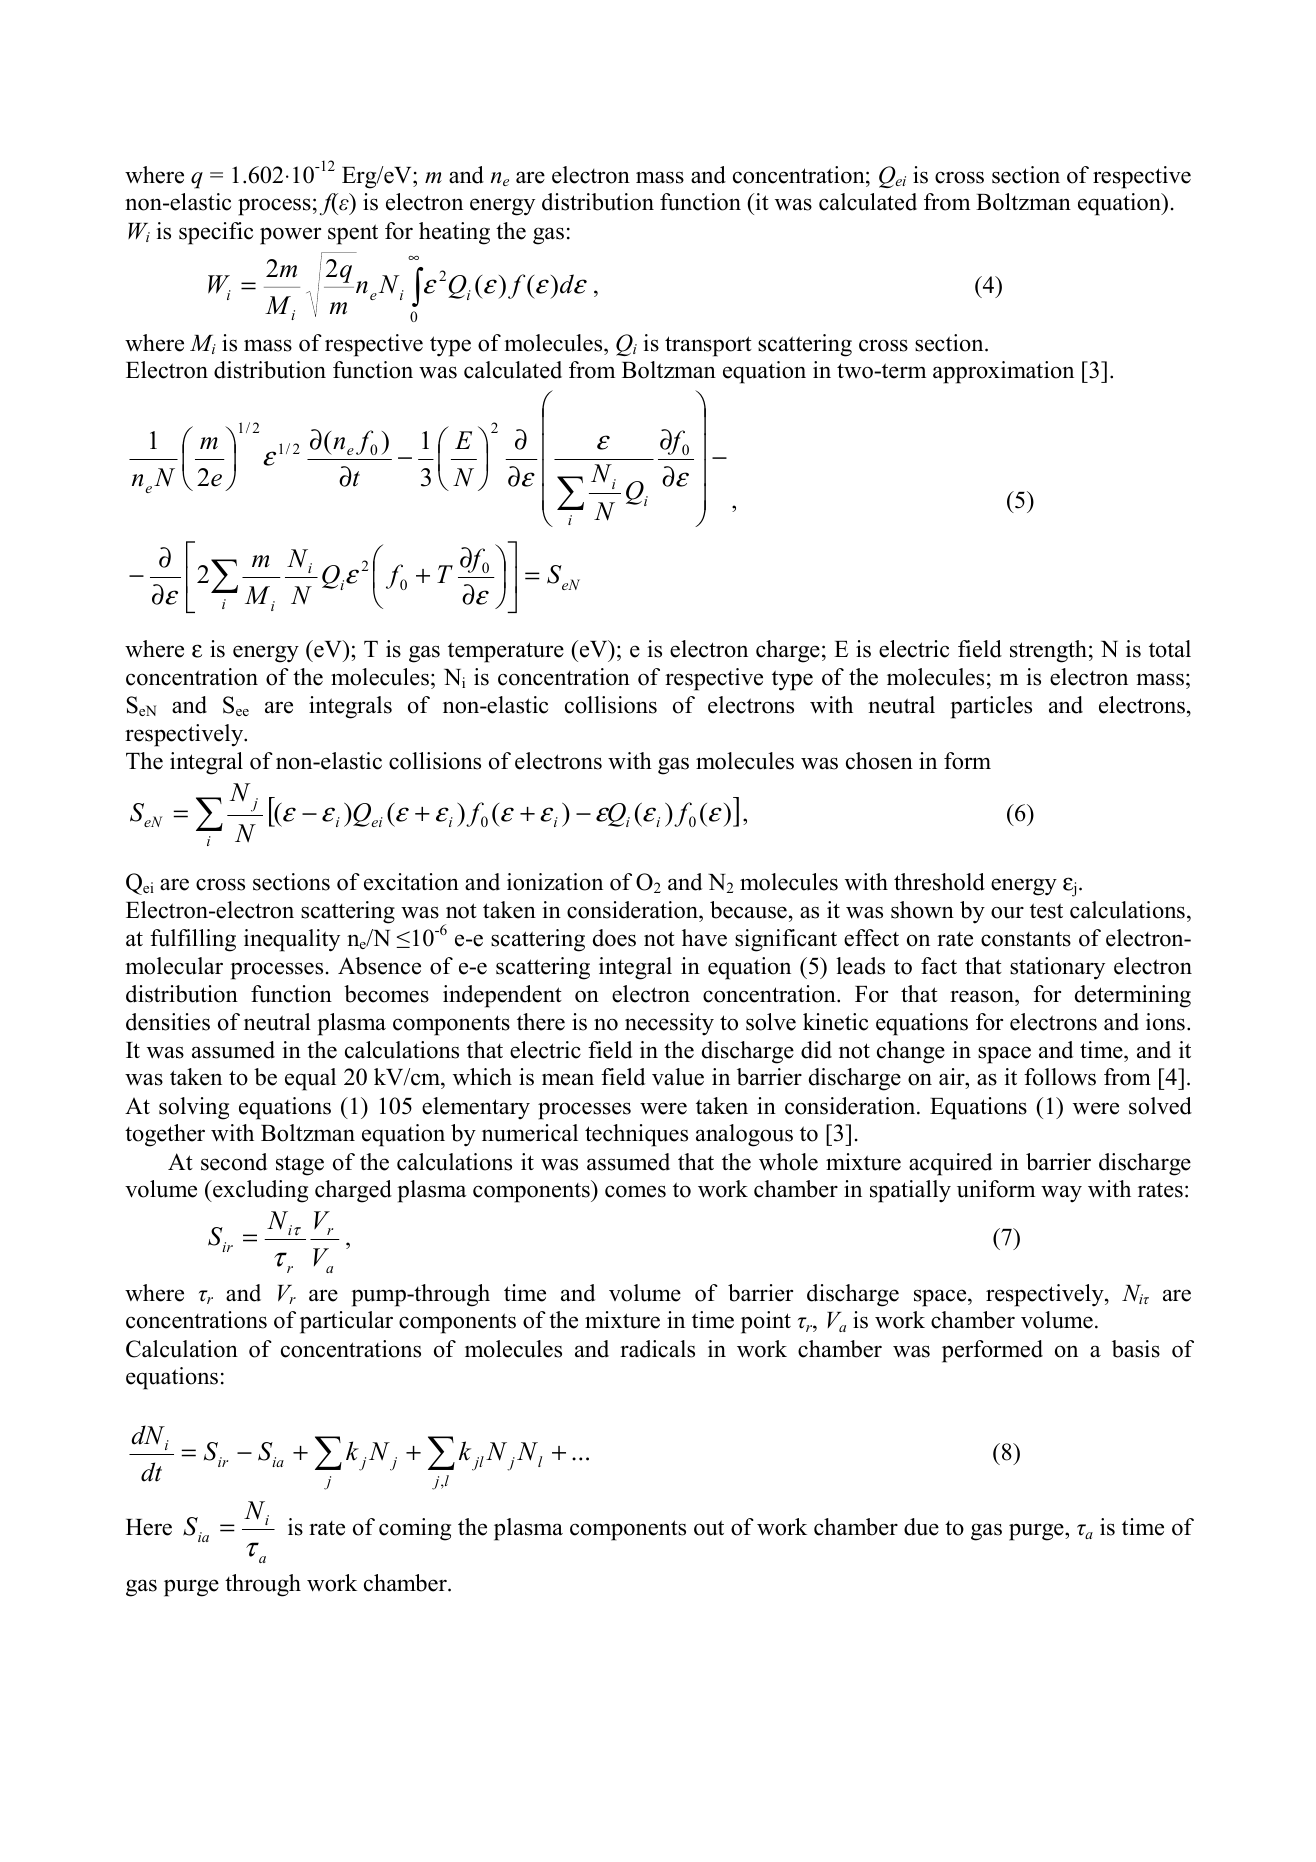 This screenshot has width=1316, height=1862. What do you see at coordinates (708, 346) in the screenshot?
I see `transport` at bounding box center [708, 346].
